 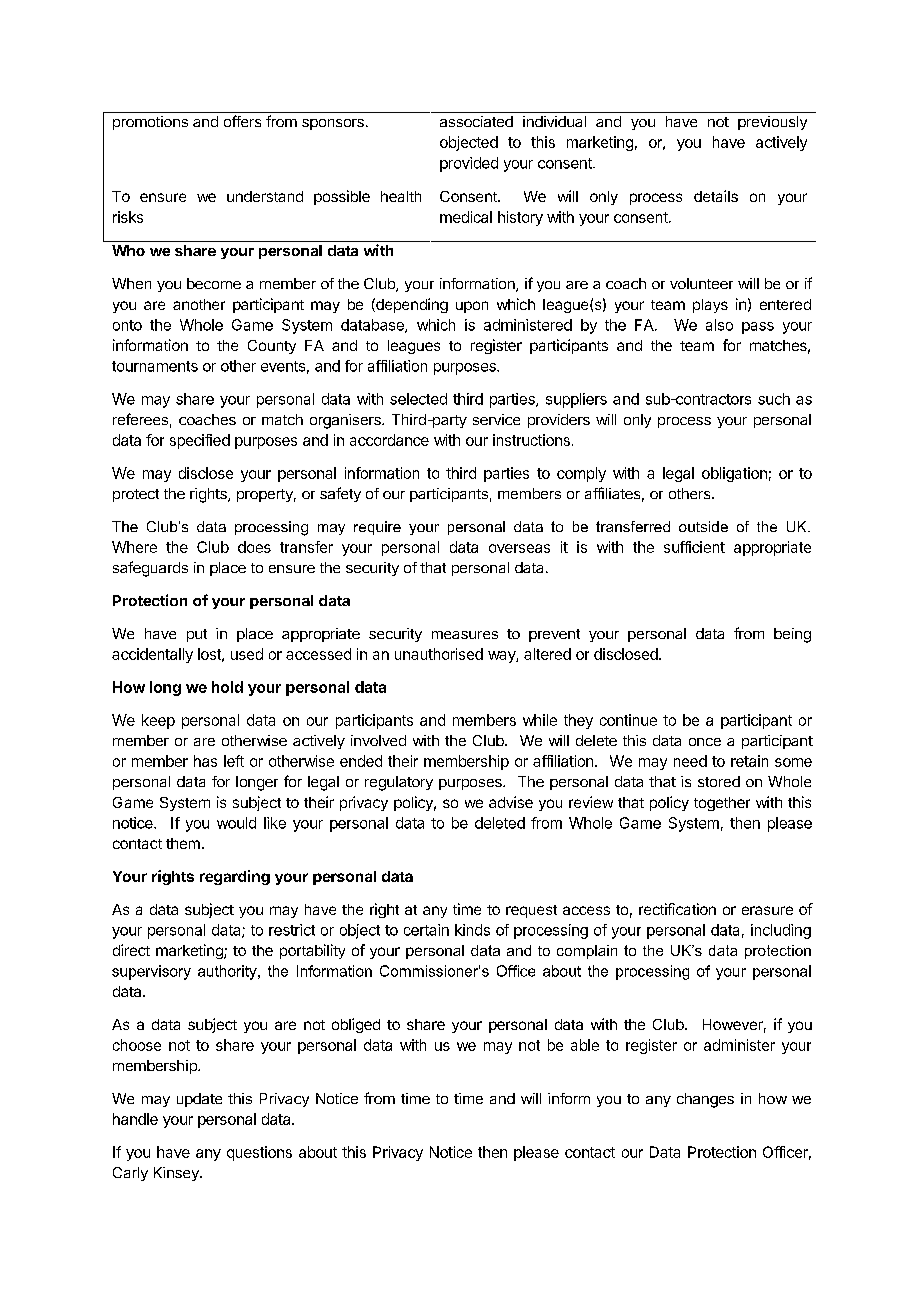 I want to click on specified, so click(x=200, y=441).
